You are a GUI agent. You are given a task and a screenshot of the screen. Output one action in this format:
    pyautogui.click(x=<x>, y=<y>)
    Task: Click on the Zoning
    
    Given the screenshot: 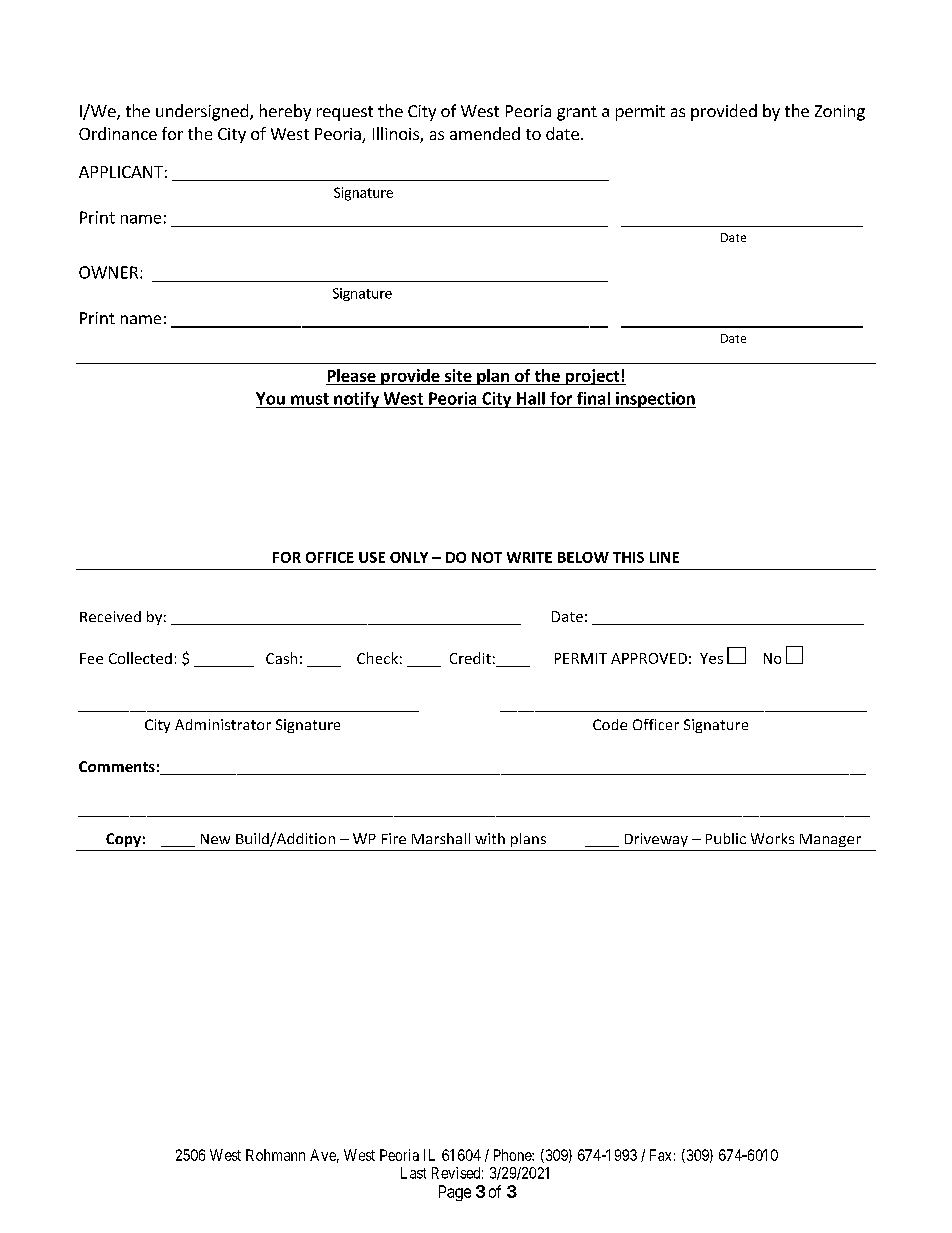 What is the action you would take?
    pyautogui.click(x=840, y=113)
